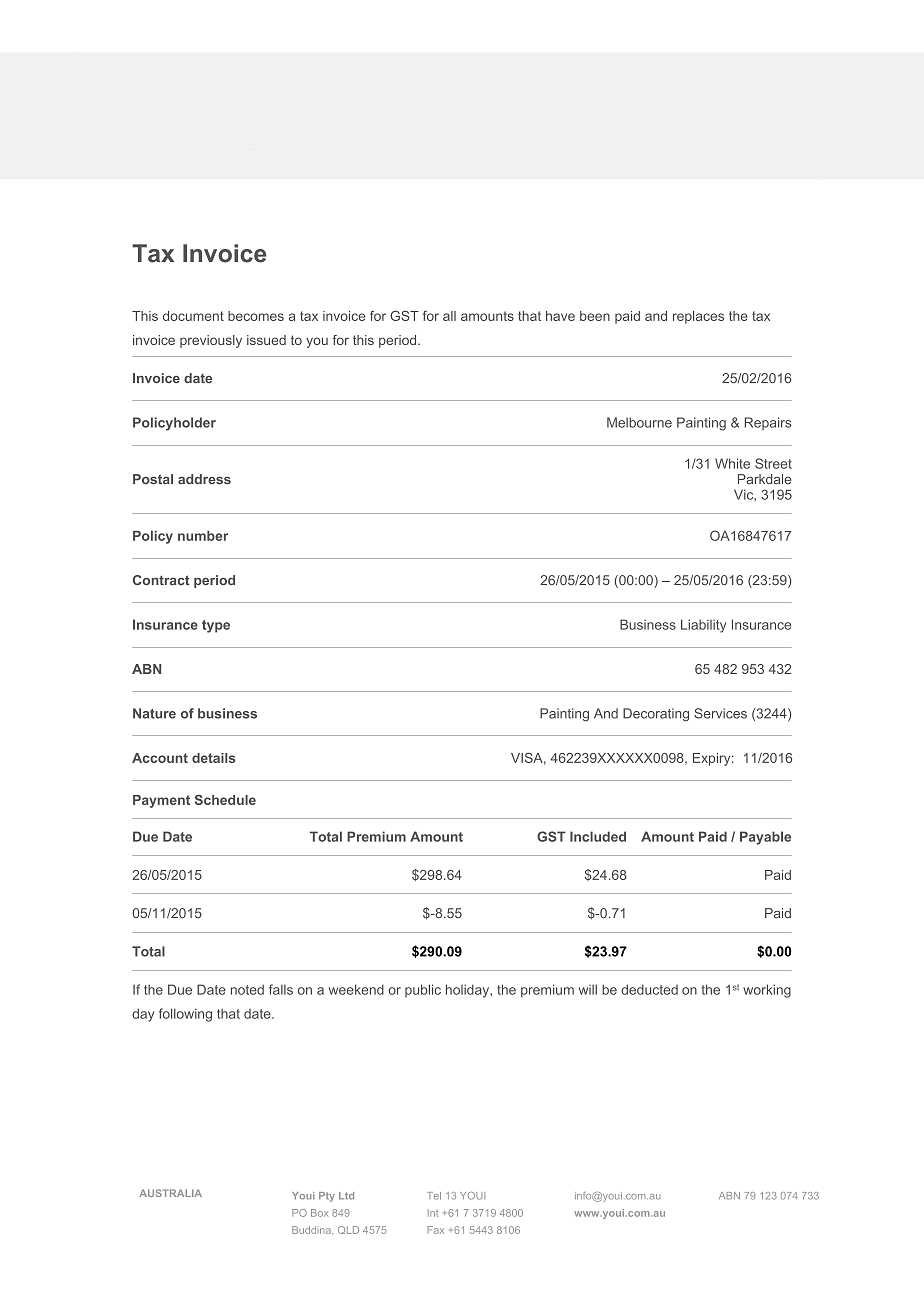 This document has width=924, height=1308. I want to click on Services, so click(720, 713).
